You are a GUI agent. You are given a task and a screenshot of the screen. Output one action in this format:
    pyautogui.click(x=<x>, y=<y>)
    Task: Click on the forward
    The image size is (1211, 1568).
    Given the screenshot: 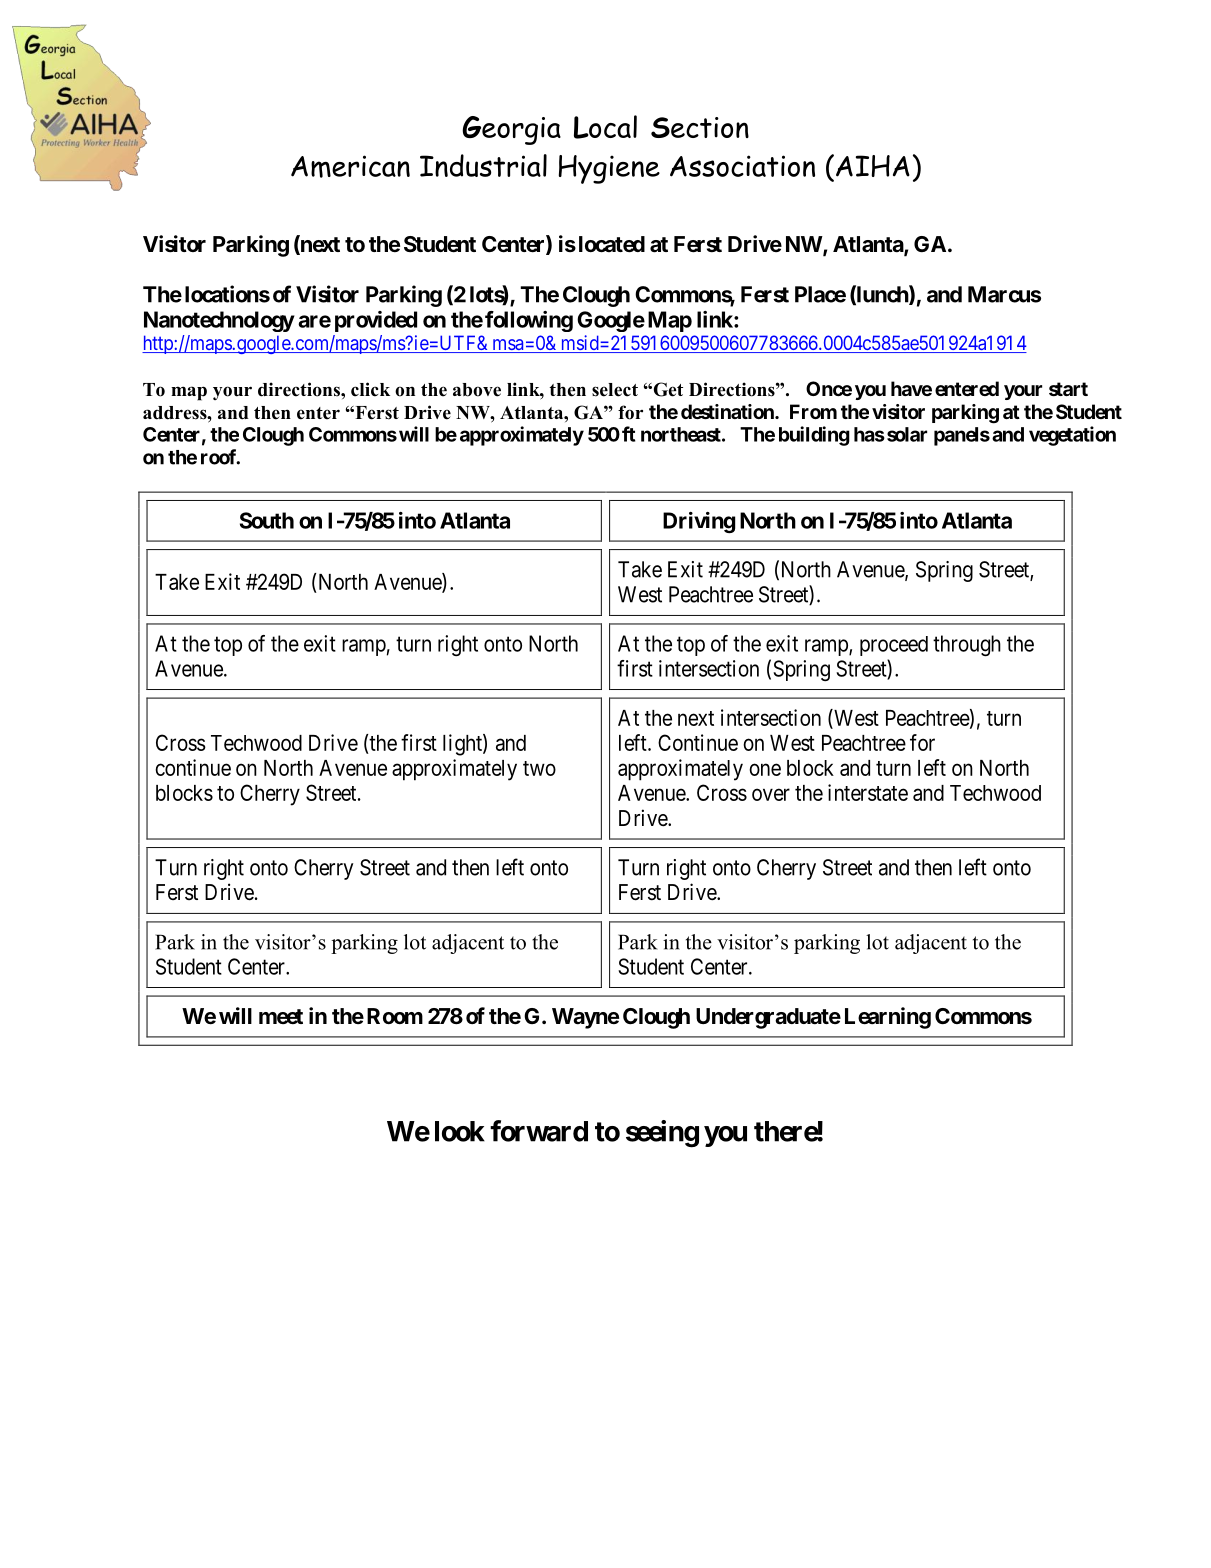 What is the action you would take?
    pyautogui.click(x=539, y=1131)
